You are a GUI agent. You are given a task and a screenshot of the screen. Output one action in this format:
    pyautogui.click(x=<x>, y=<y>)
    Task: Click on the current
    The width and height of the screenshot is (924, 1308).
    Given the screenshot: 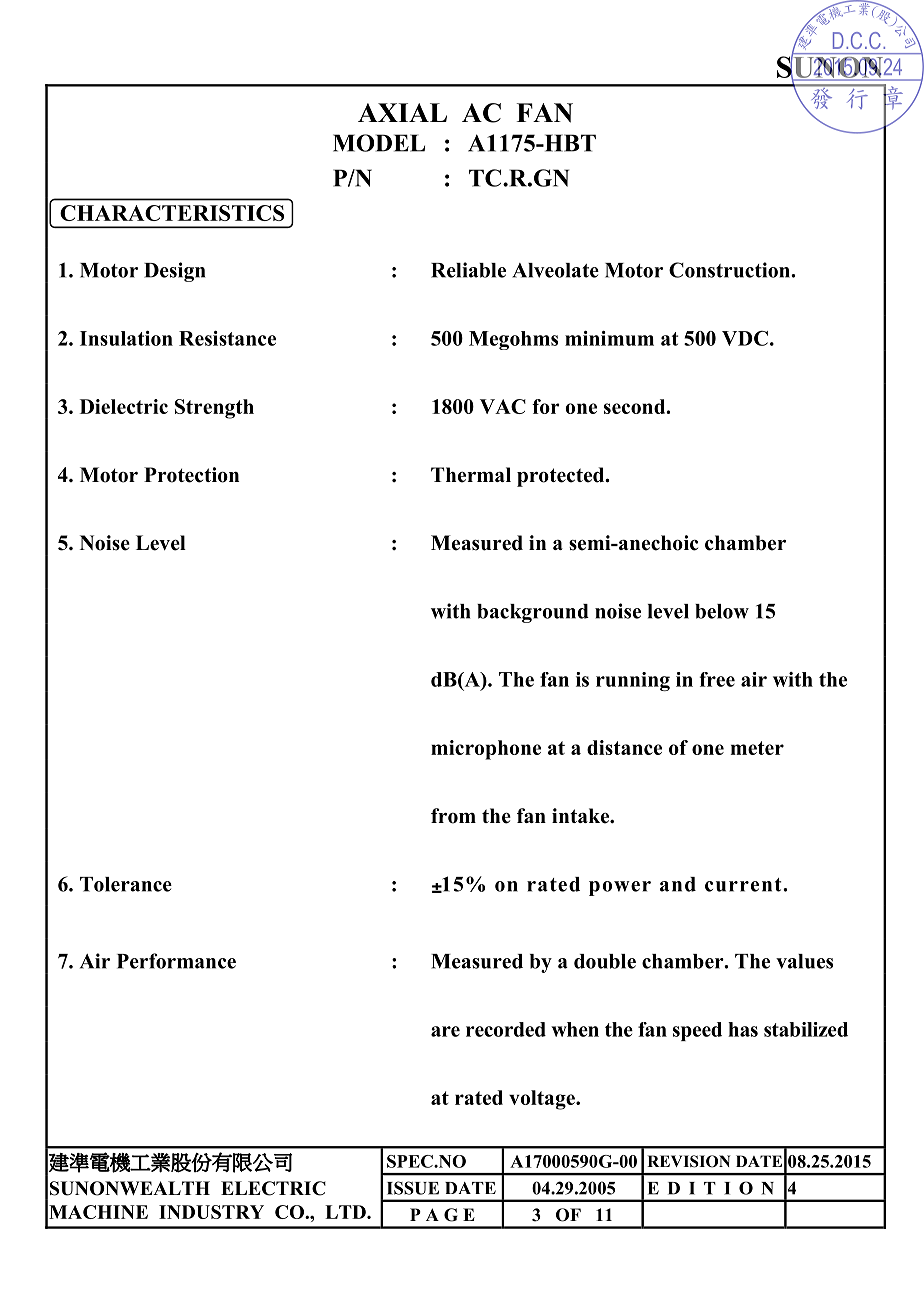 What is the action you would take?
    pyautogui.click(x=744, y=885)
